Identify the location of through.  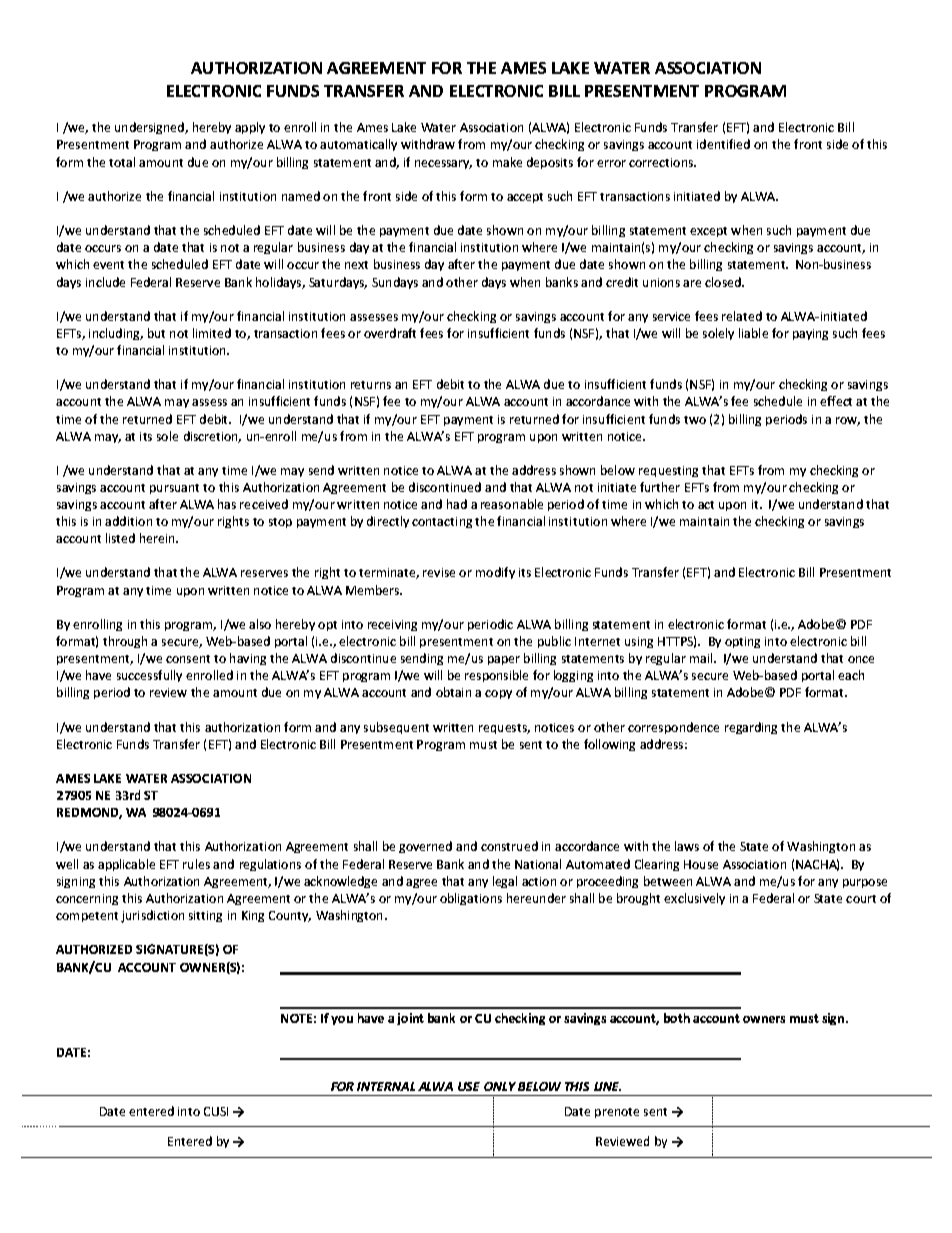
(125, 642).
